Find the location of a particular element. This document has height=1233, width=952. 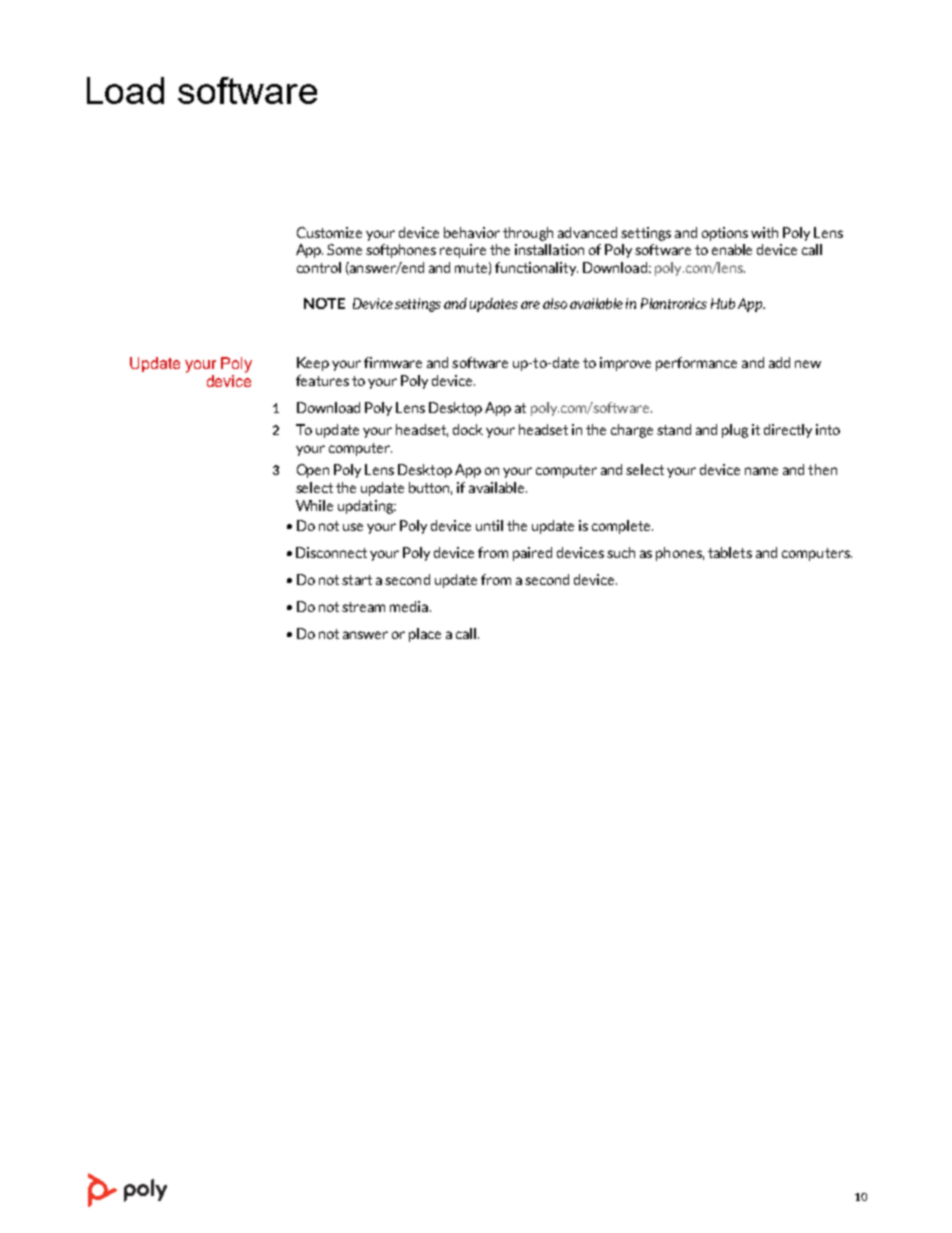

name is located at coordinates (761, 471).
